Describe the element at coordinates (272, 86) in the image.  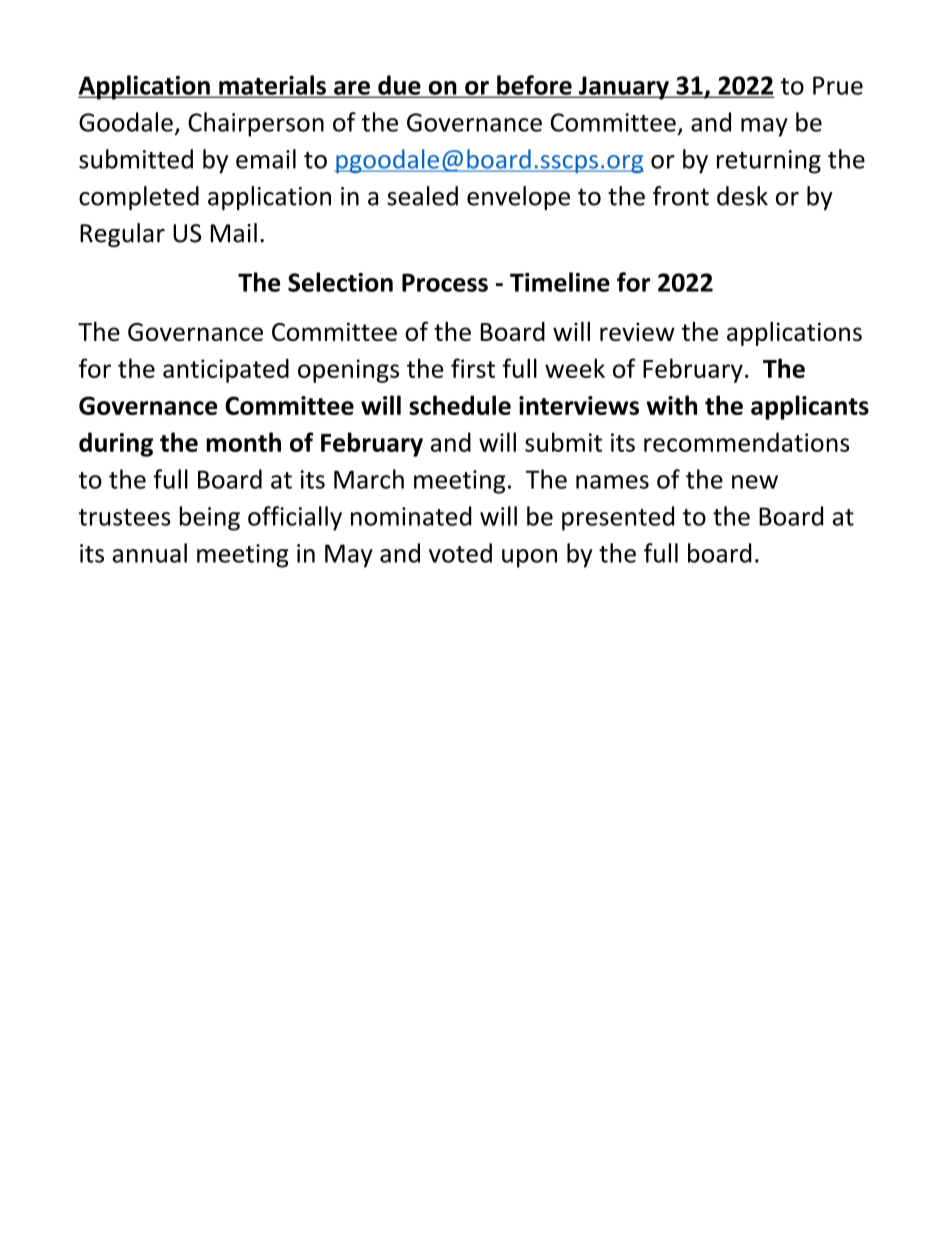
I see `materials` at that location.
